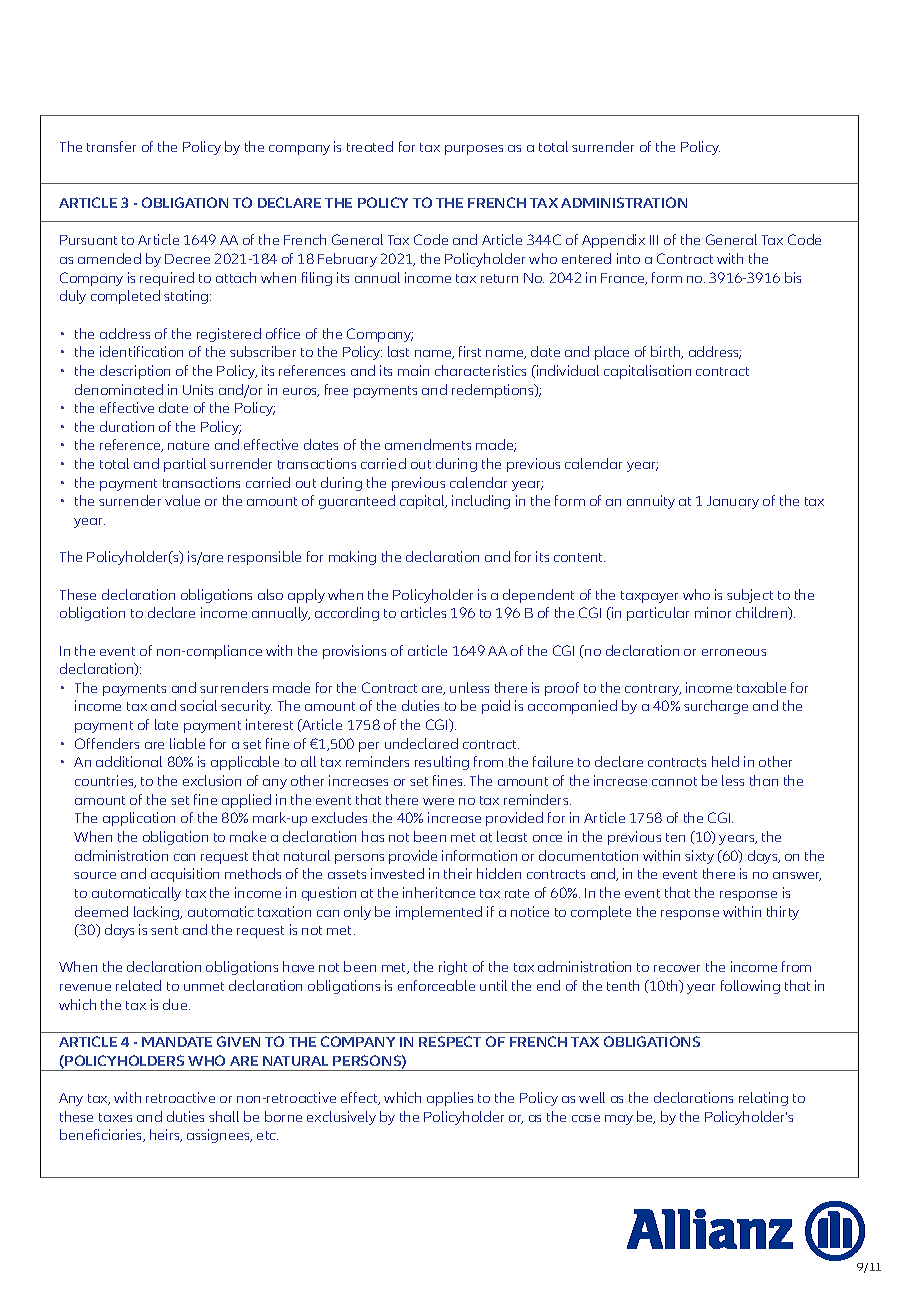  Describe the element at coordinates (198, 705) in the screenshot. I see `social` at that location.
